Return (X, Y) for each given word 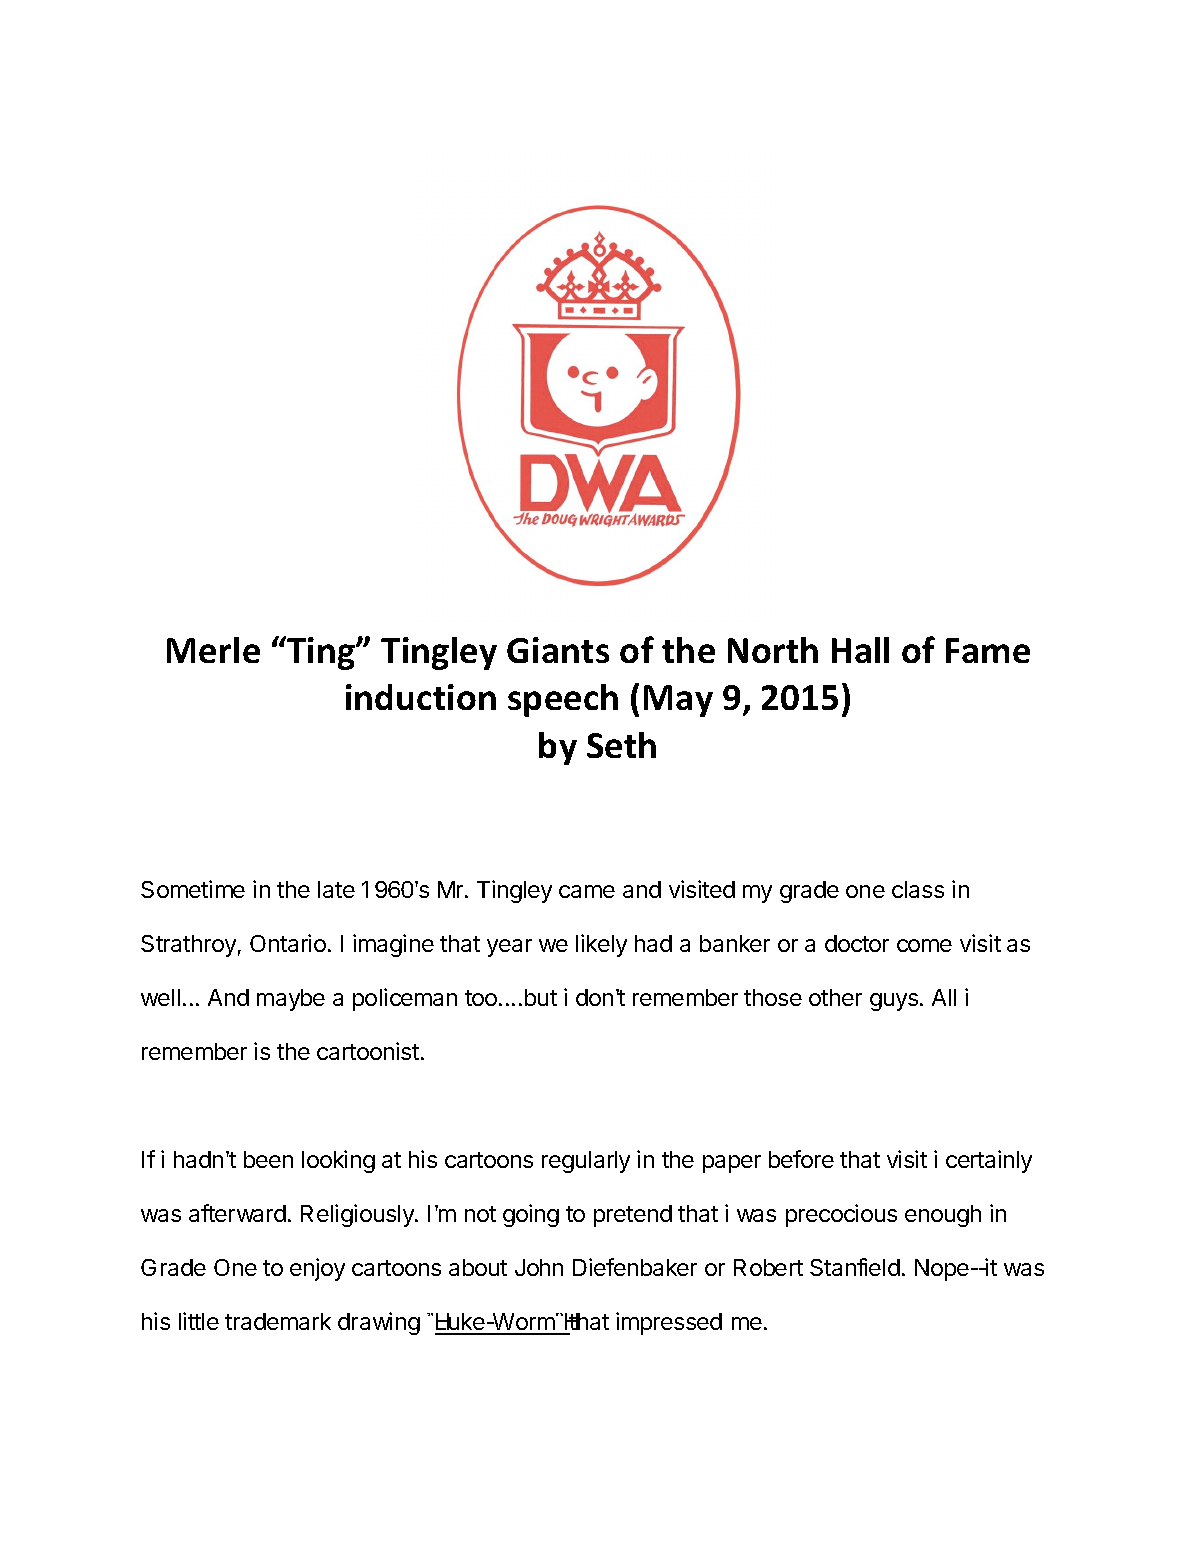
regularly (586, 1162)
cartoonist (368, 1051)
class (918, 889)
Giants (558, 650)
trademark (278, 1321)
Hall (860, 650)
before (801, 1159)
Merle (213, 650)
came (587, 891)
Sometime (193, 889)
